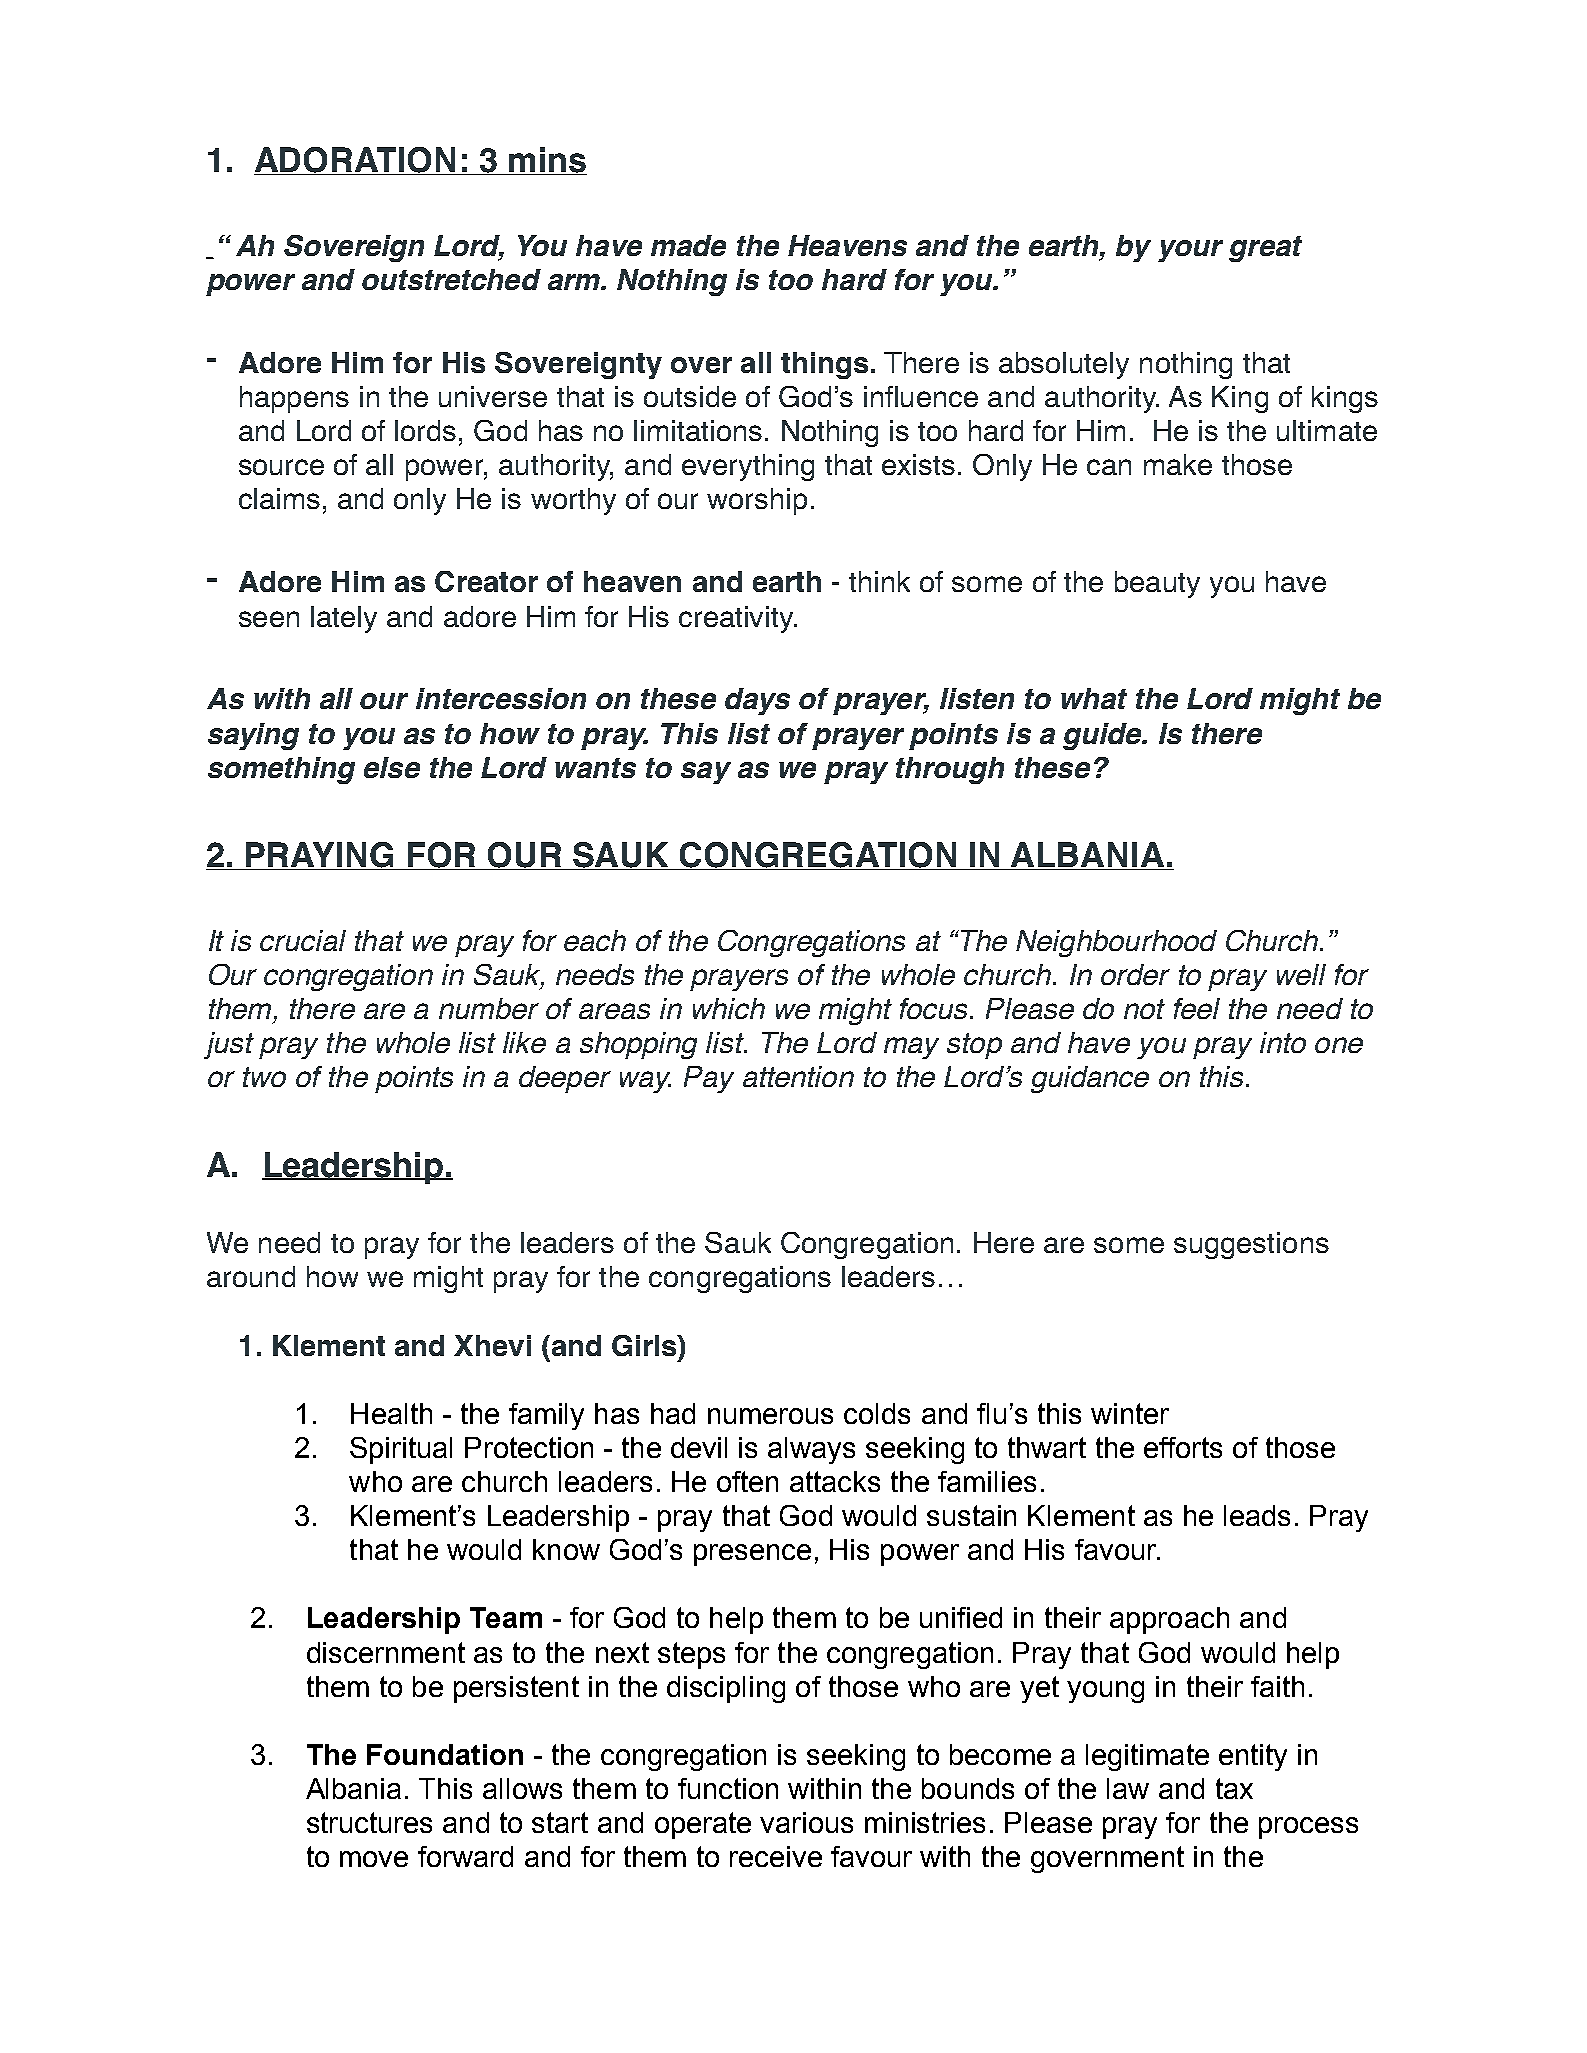 This page has height=2053, width=1587. I want to click on which, so click(729, 1008).
